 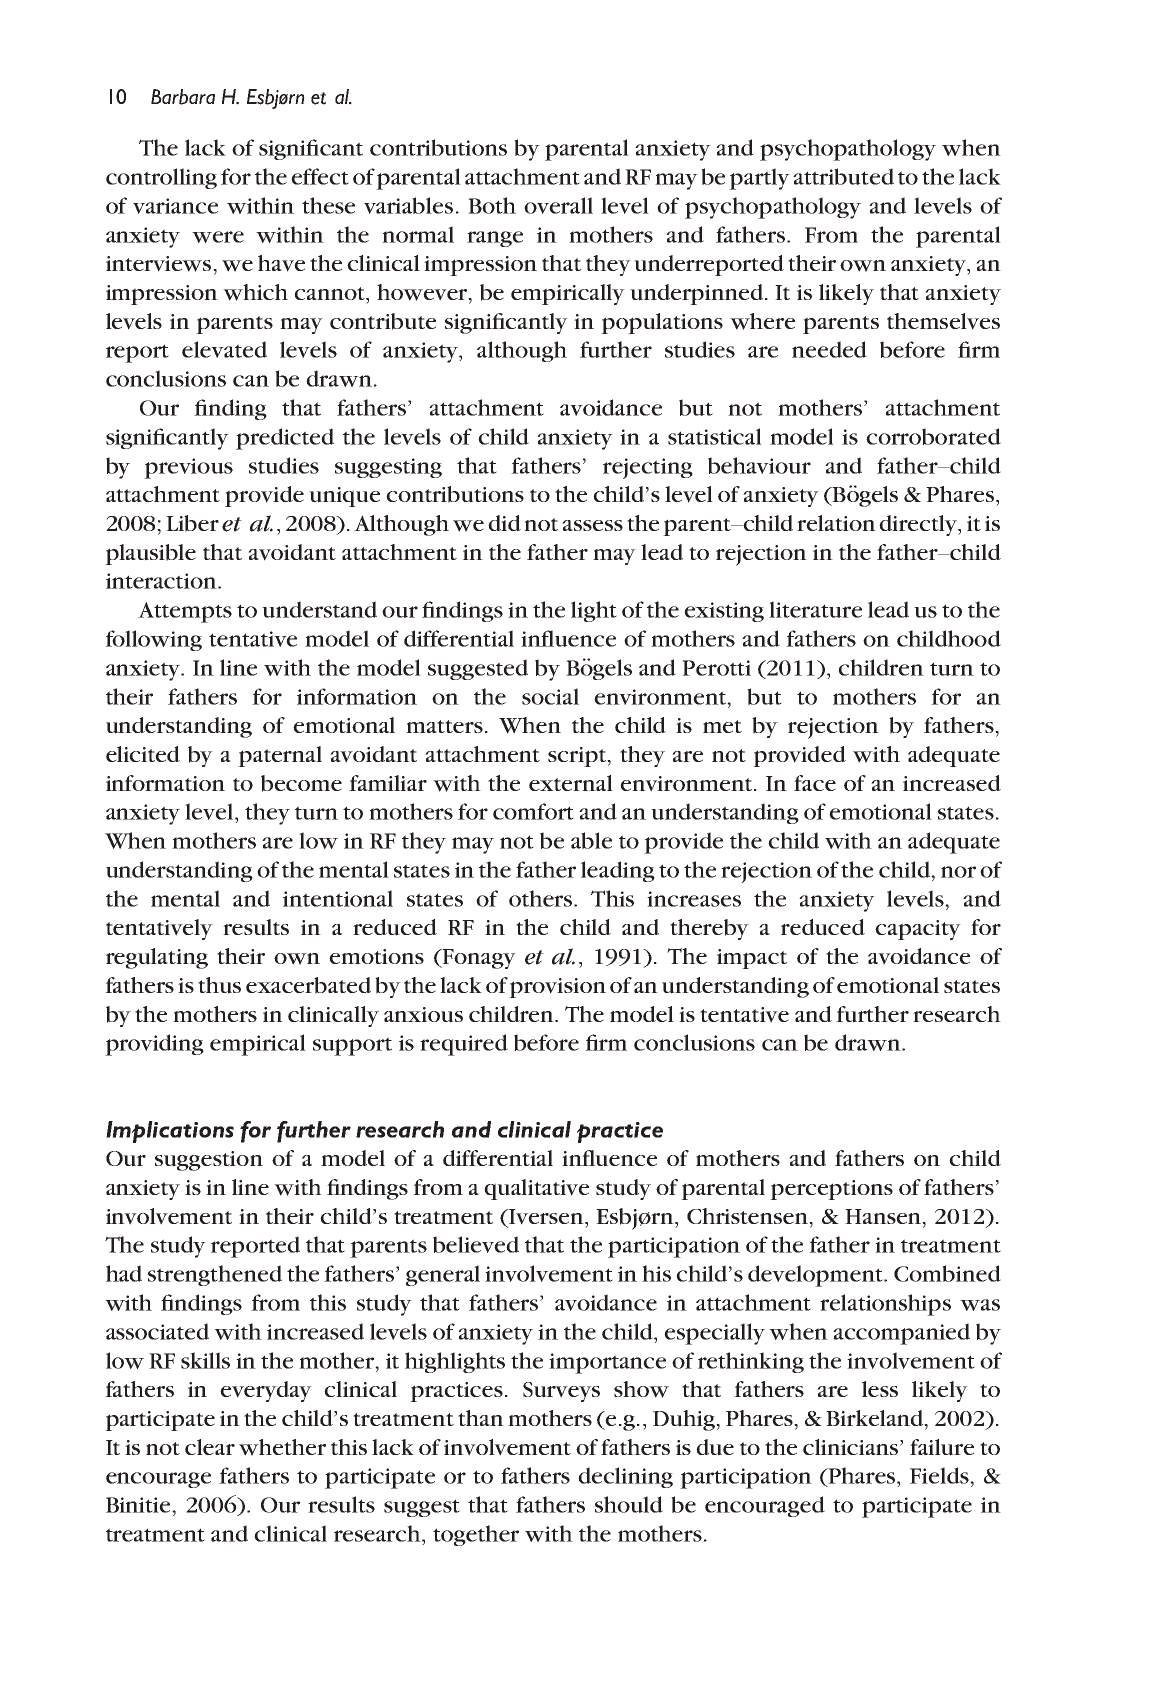 What do you see at coordinates (625, 1477) in the screenshot?
I see `declining` at bounding box center [625, 1477].
